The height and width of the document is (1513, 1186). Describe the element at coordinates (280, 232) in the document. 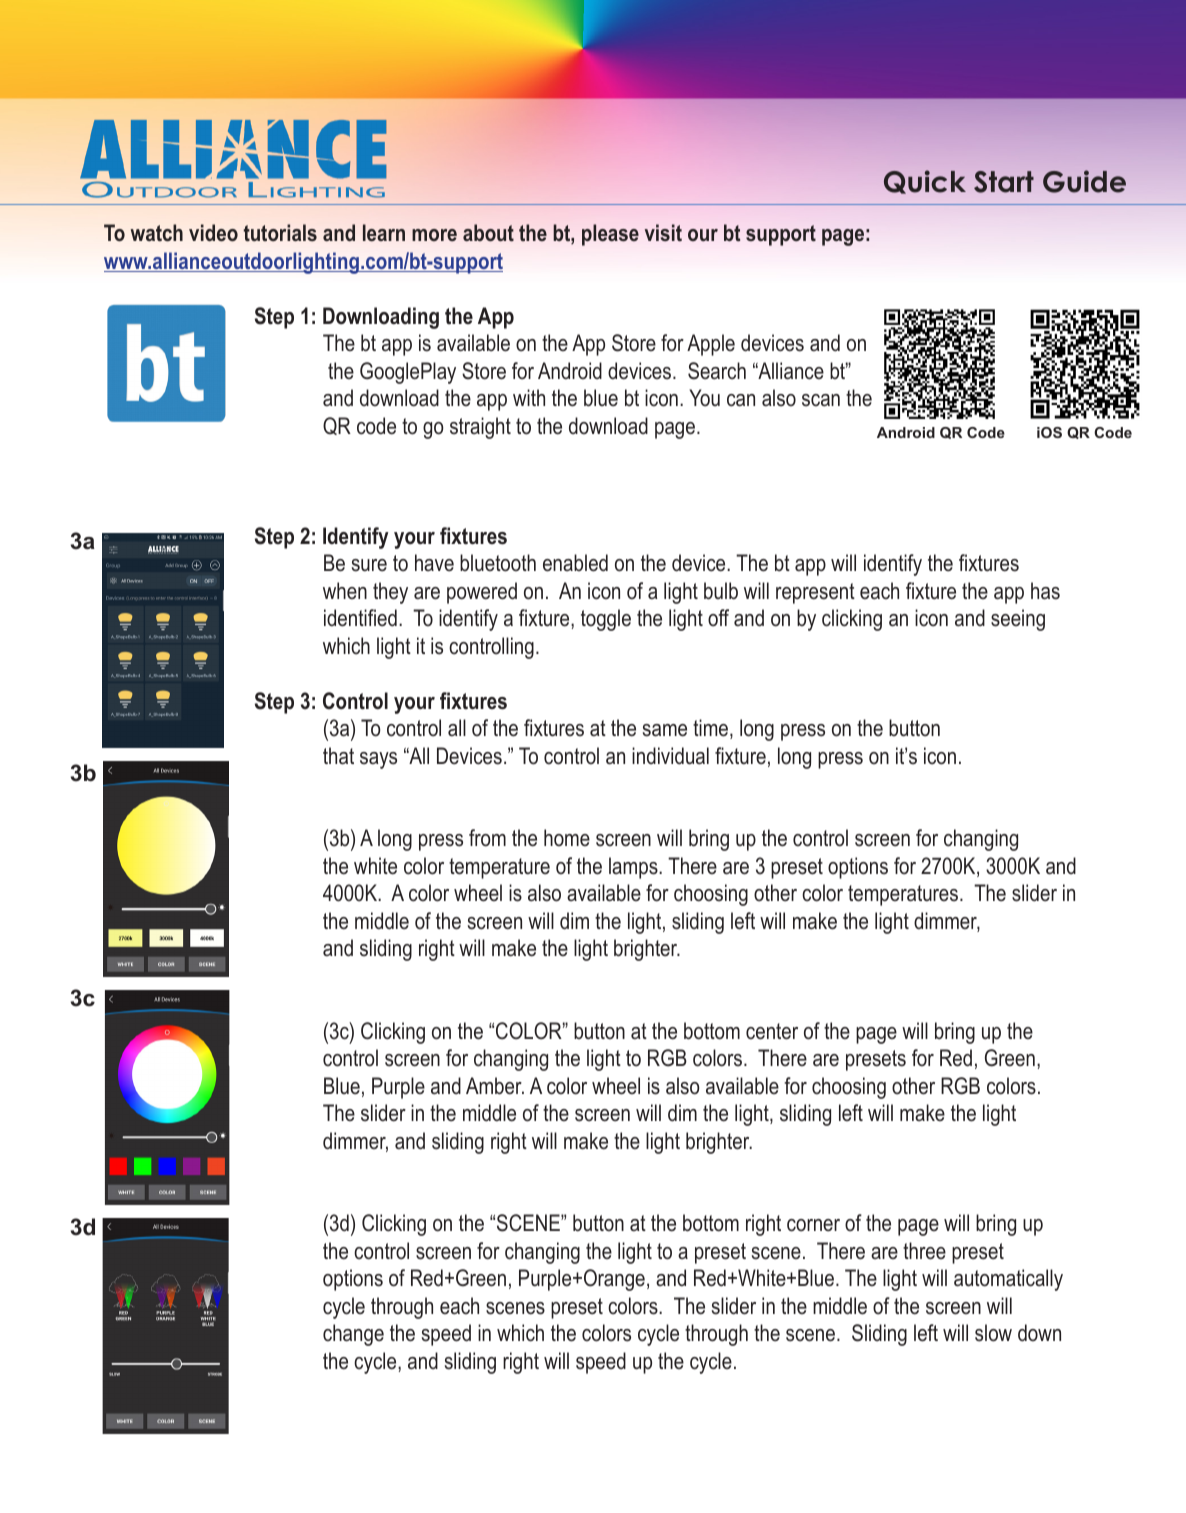

I see `tutorials` at that location.
